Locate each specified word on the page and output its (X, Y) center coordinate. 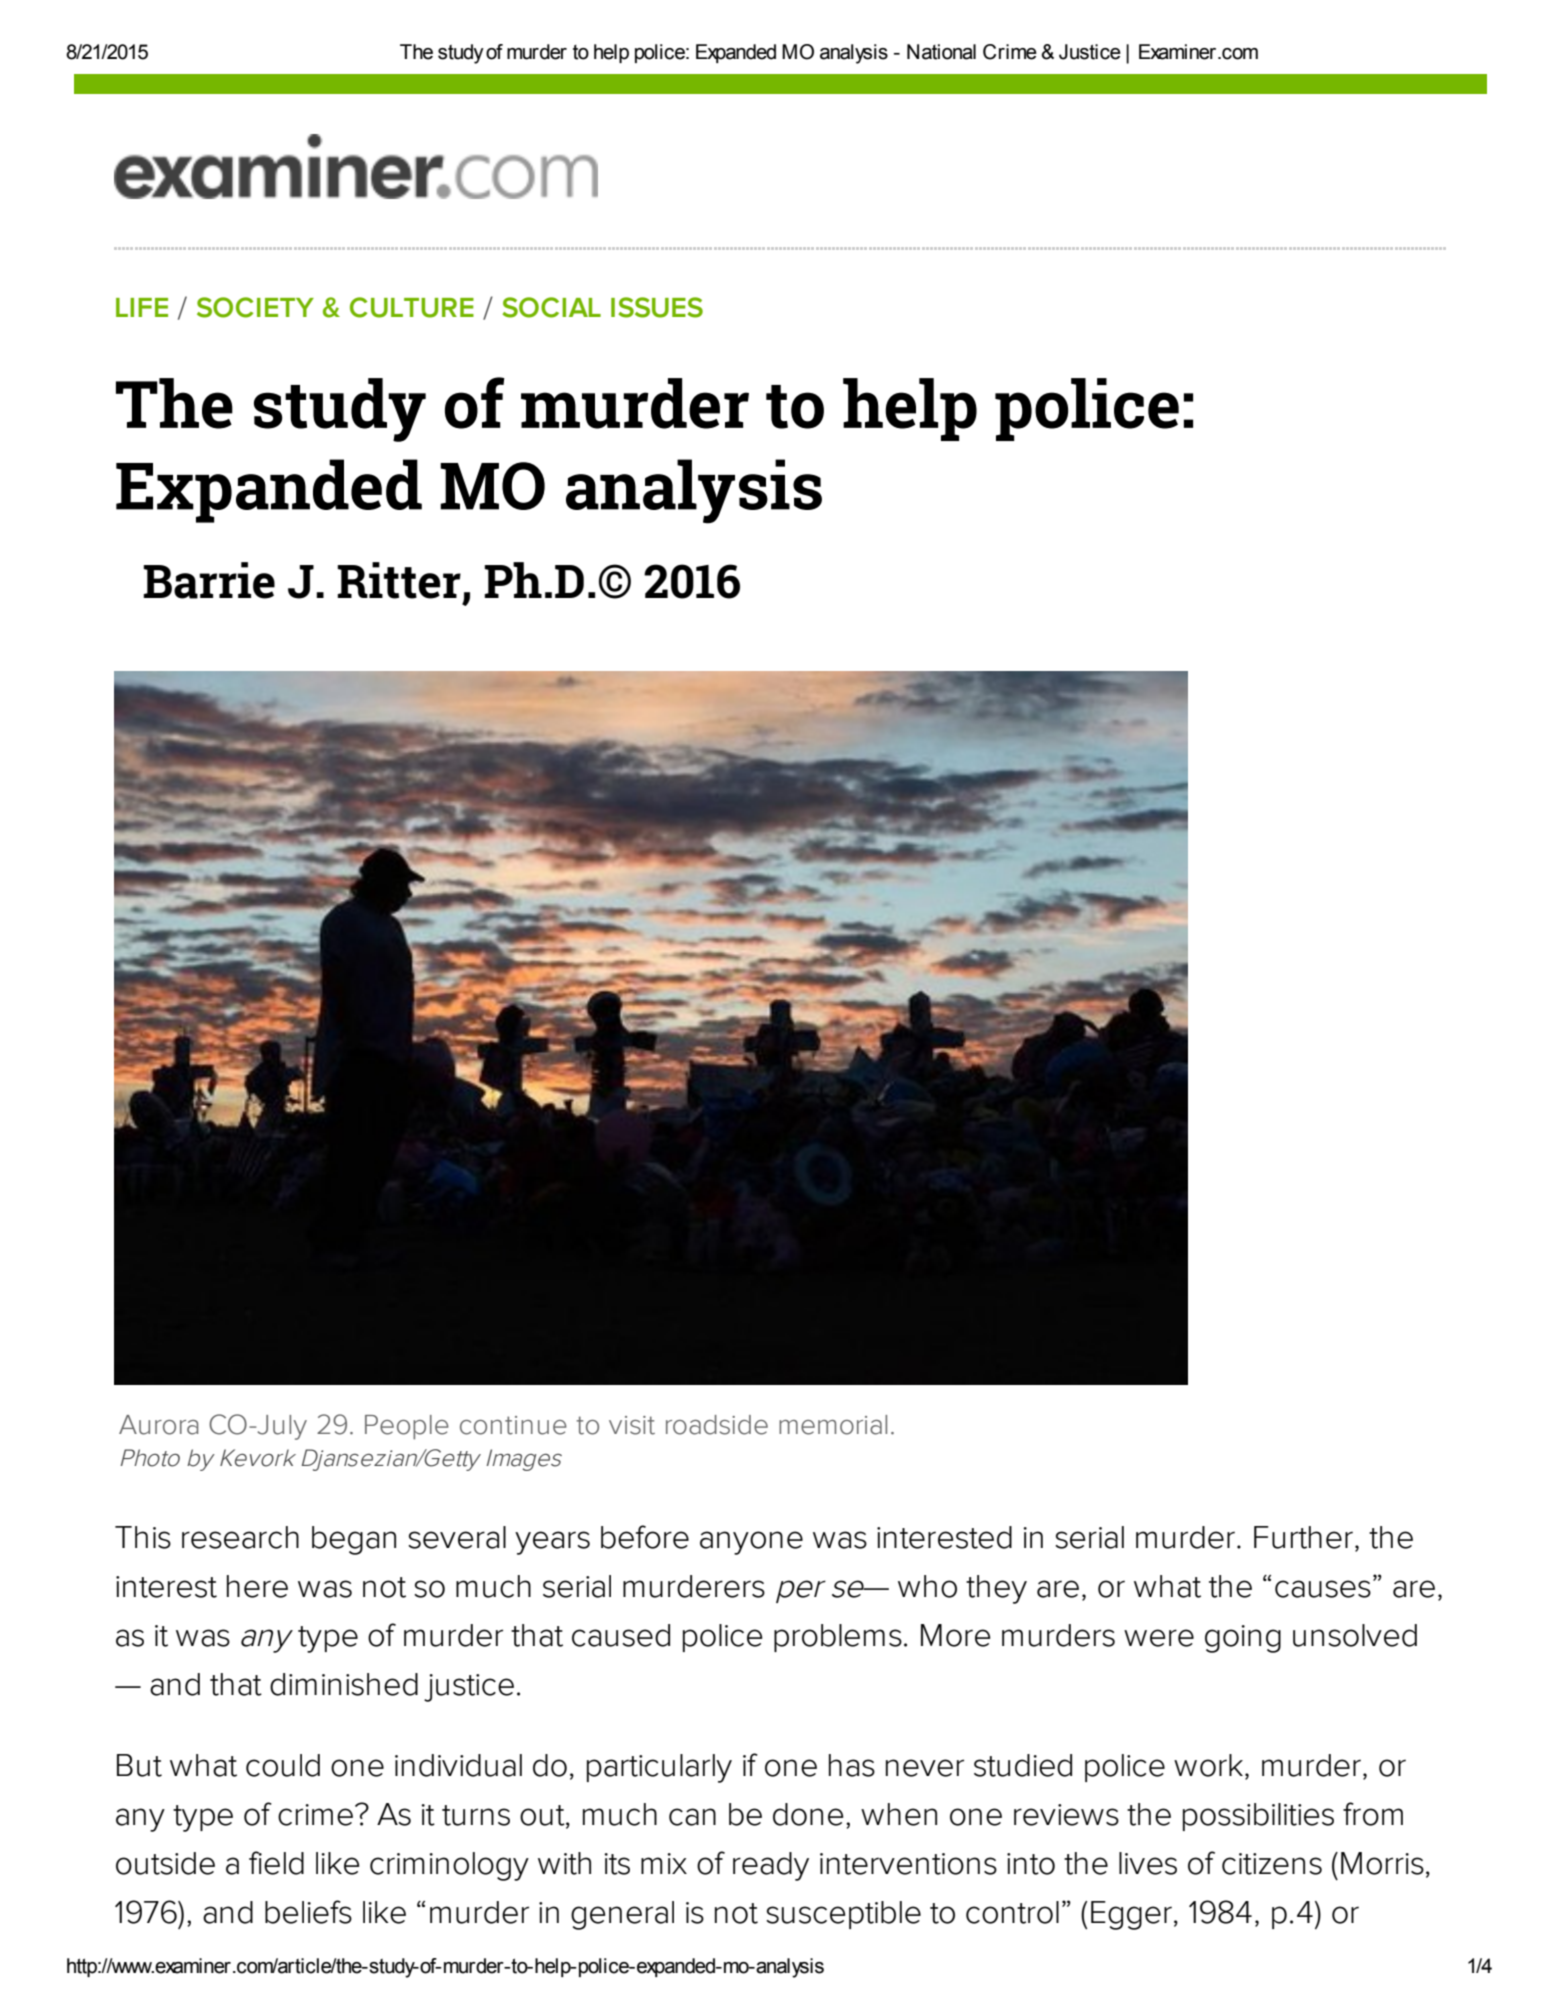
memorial (833, 1425)
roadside (717, 1425)
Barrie (209, 580)
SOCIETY (255, 307)
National (941, 52)
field (276, 1863)
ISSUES (657, 307)
